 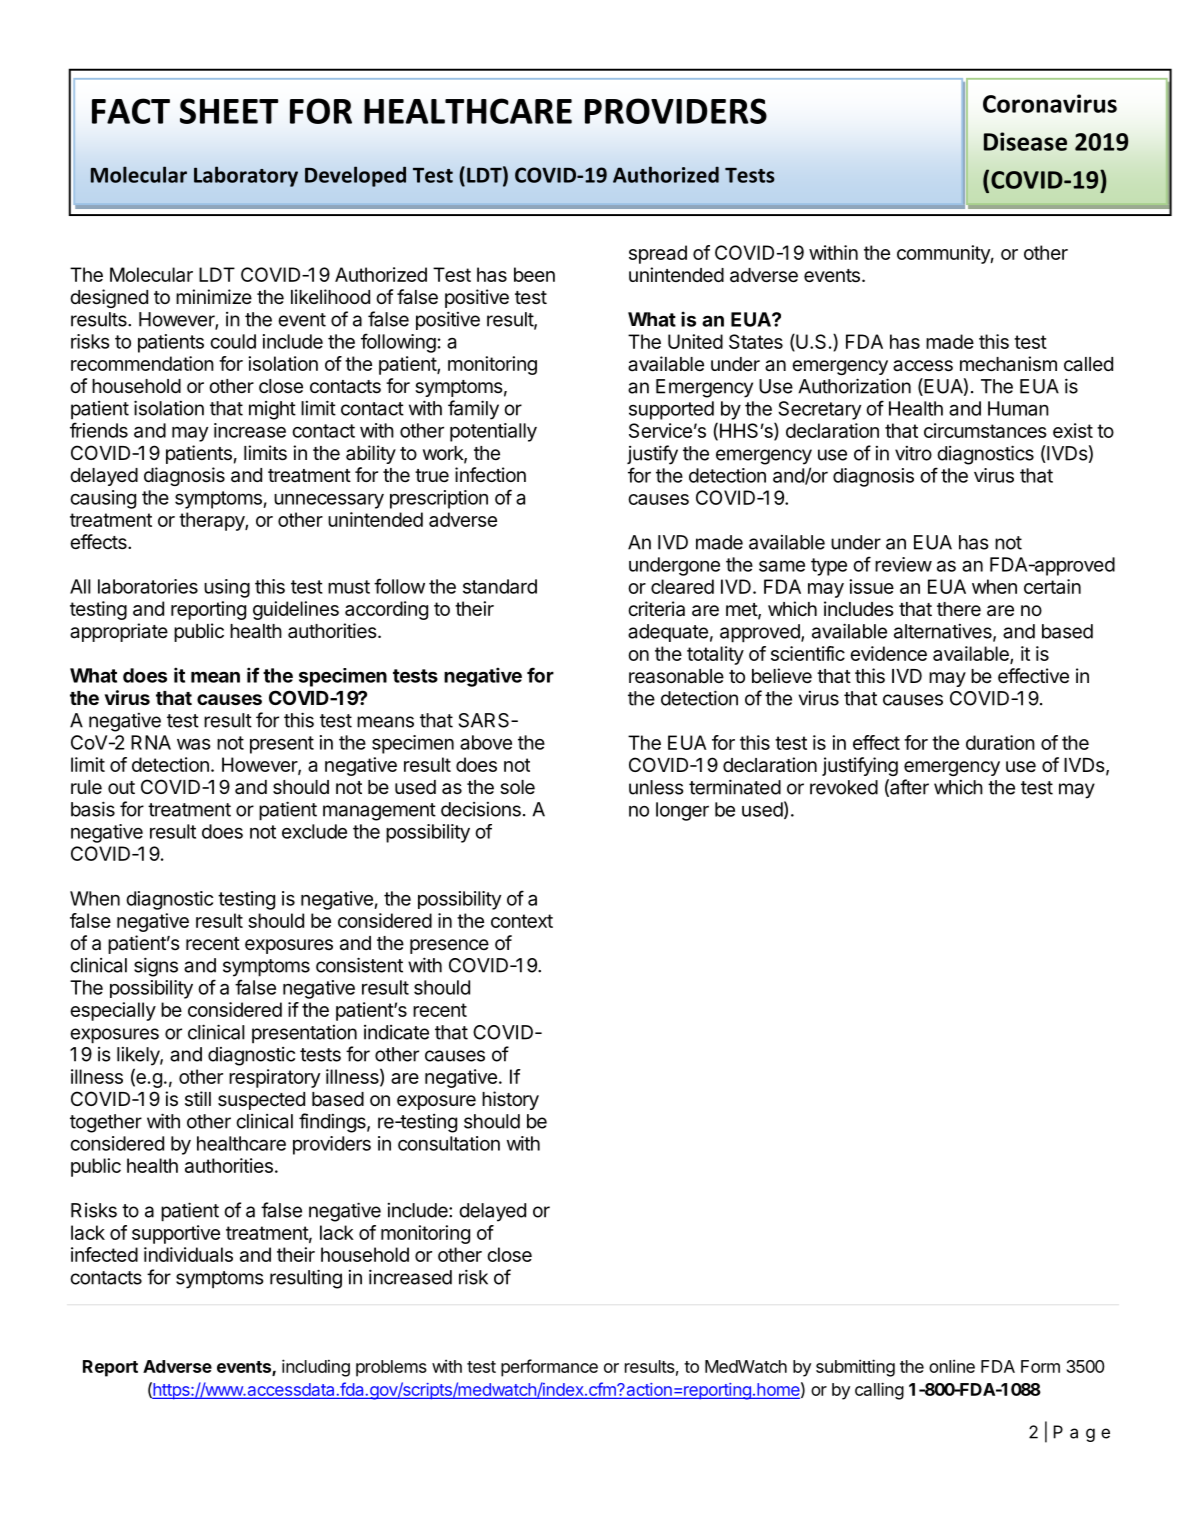 What do you see at coordinates (952, 1366) in the document?
I see `online` at bounding box center [952, 1366].
